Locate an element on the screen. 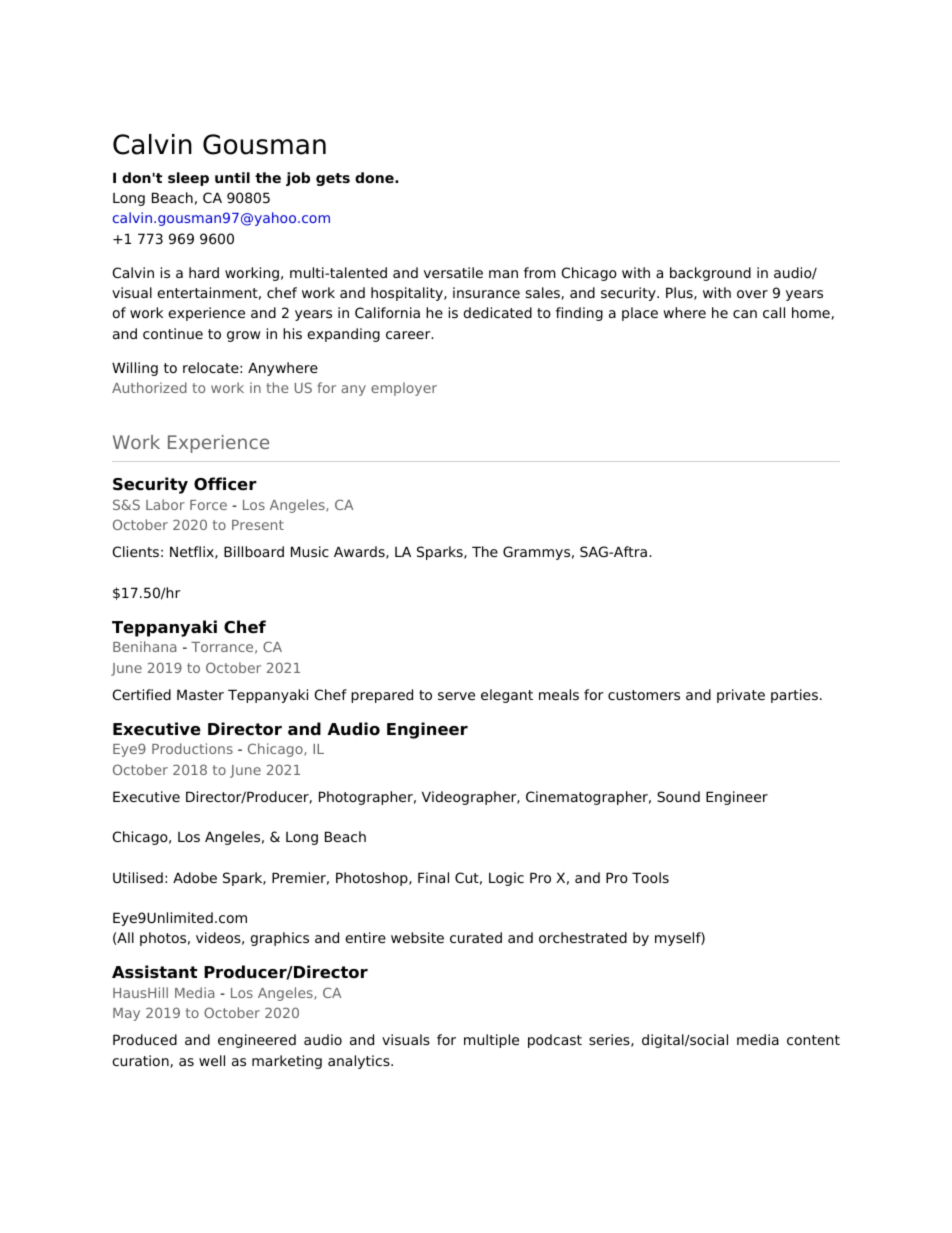  can is located at coordinates (745, 314).
